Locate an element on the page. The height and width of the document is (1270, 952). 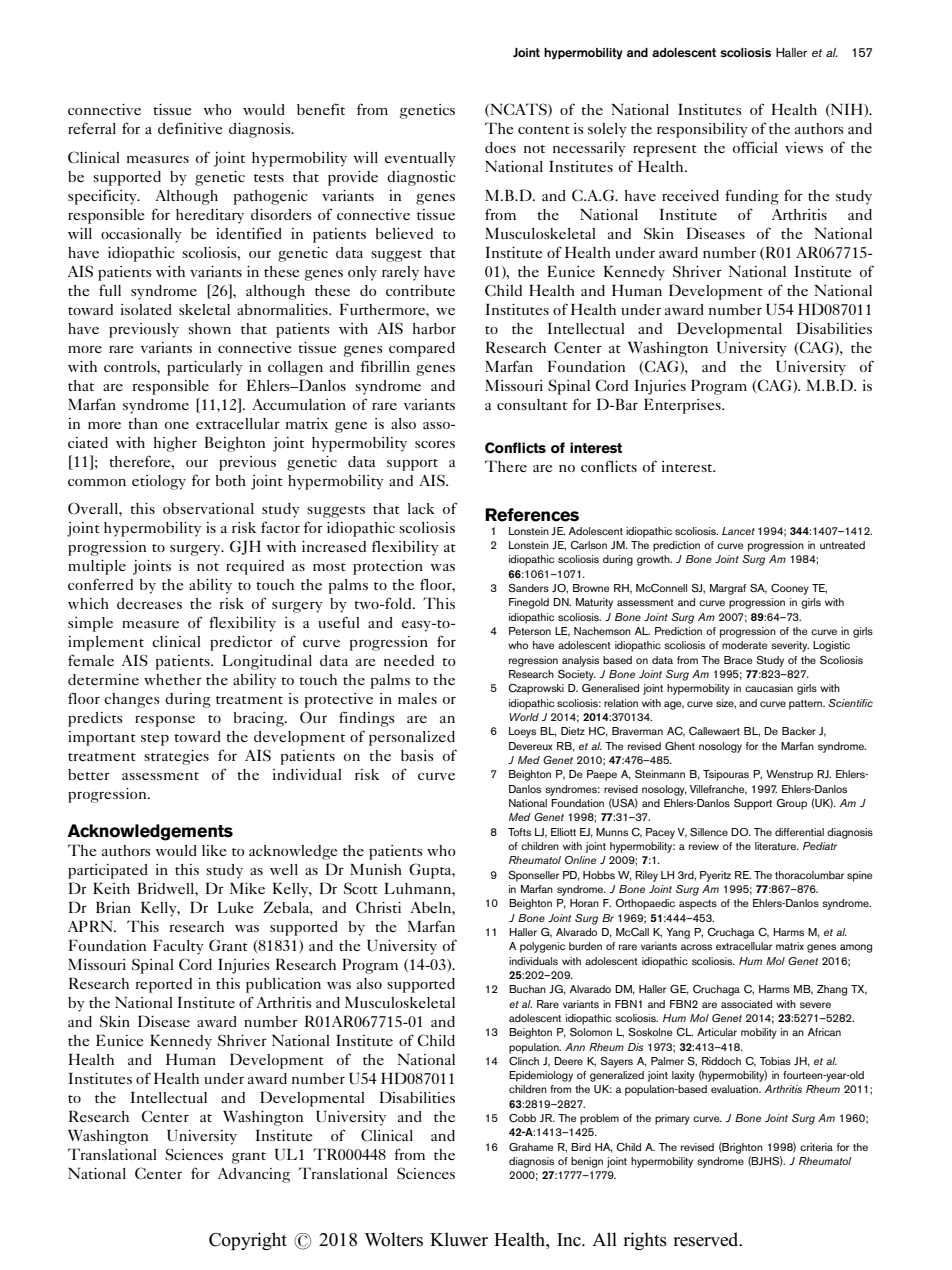
like is located at coordinates (214, 850).
